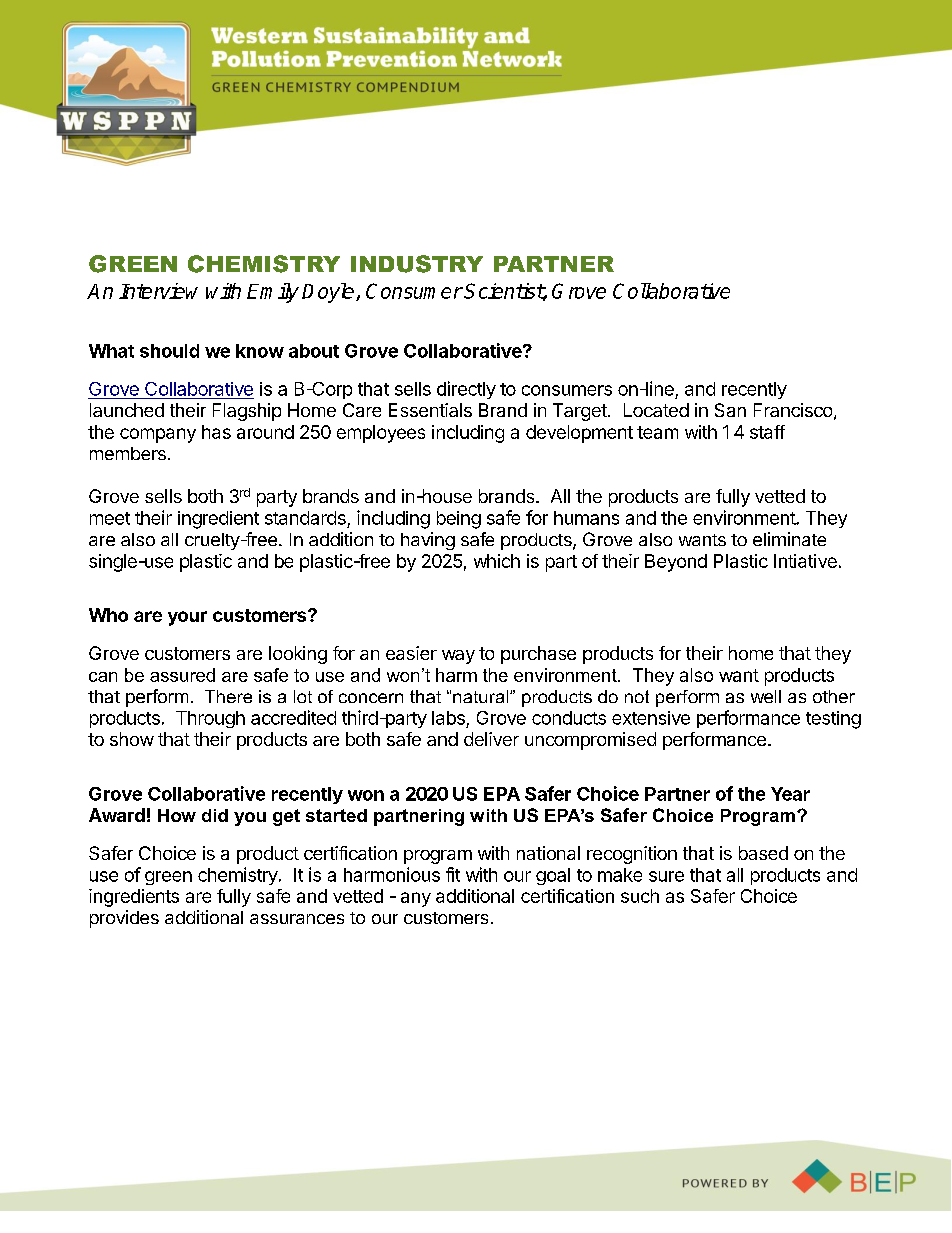 This screenshot has width=952, height=1233. What do you see at coordinates (247, 412) in the screenshot?
I see `Flagship` at bounding box center [247, 412].
